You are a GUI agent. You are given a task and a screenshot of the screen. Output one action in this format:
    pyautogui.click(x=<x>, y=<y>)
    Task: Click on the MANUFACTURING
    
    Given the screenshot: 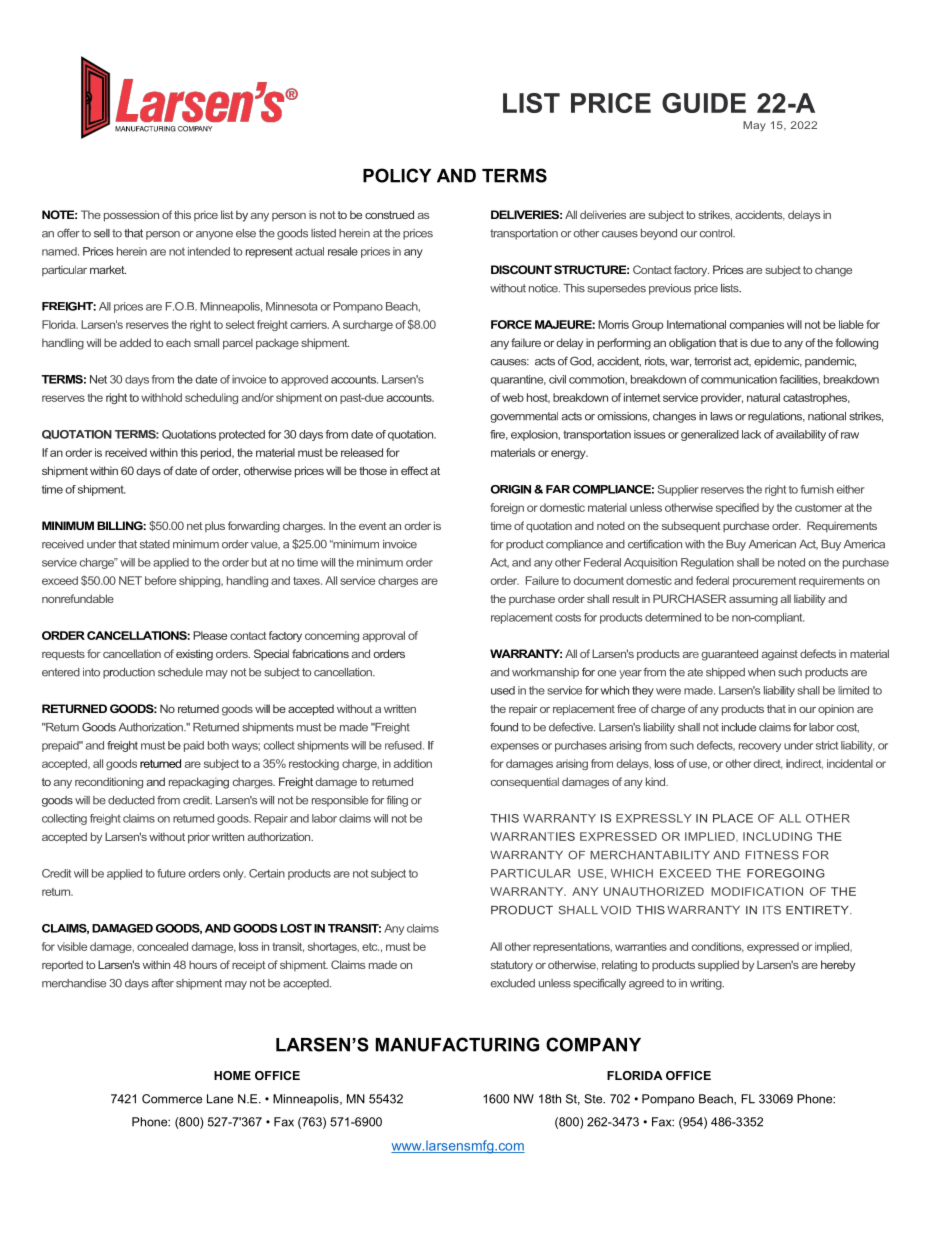 What is the action you would take?
    pyautogui.click(x=457, y=1044)
